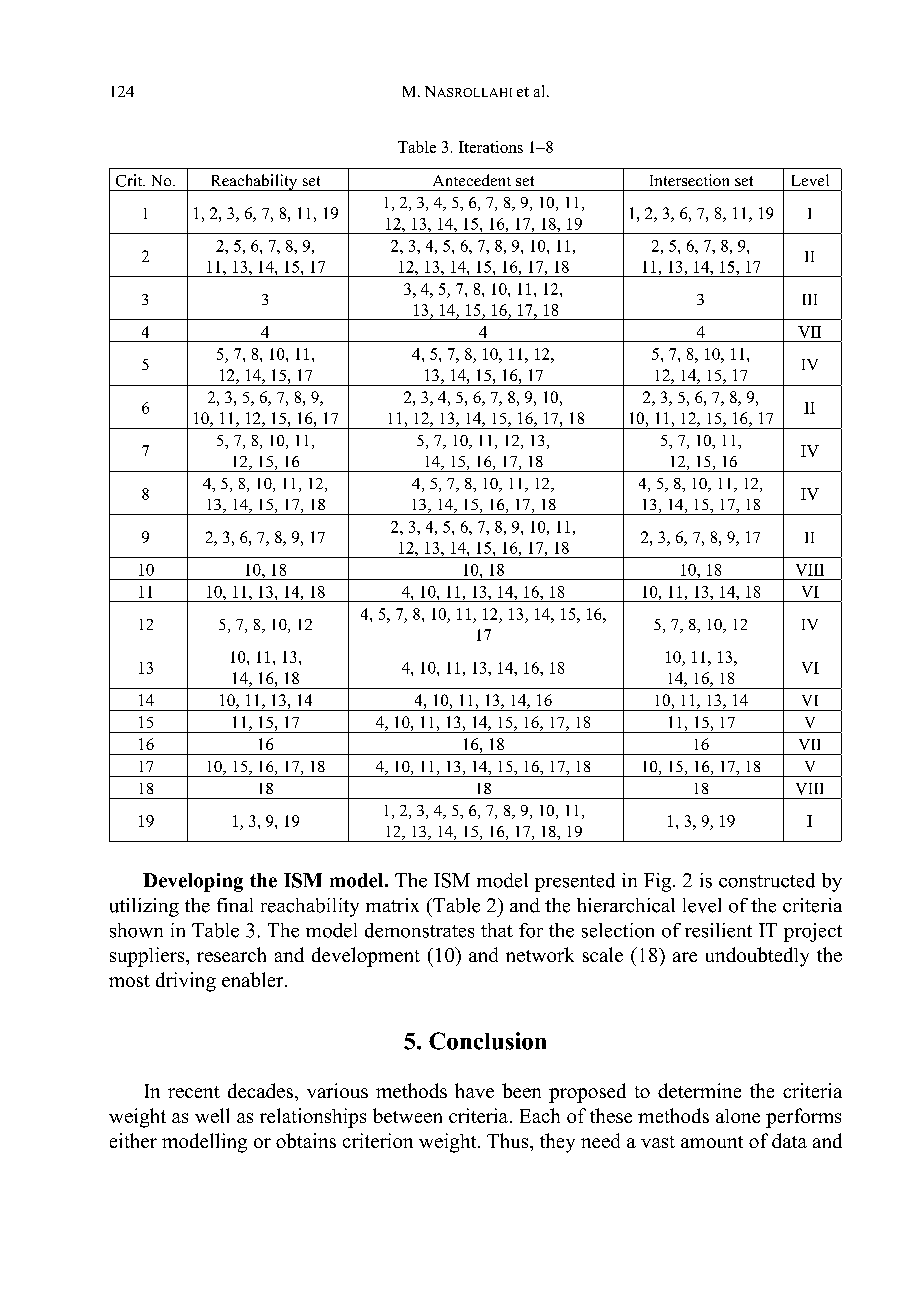 The width and height of the screenshot is (924, 1304). What do you see at coordinates (474, 1090) in the screenshot?
I see `have` at bounding box center [474, 1090].
